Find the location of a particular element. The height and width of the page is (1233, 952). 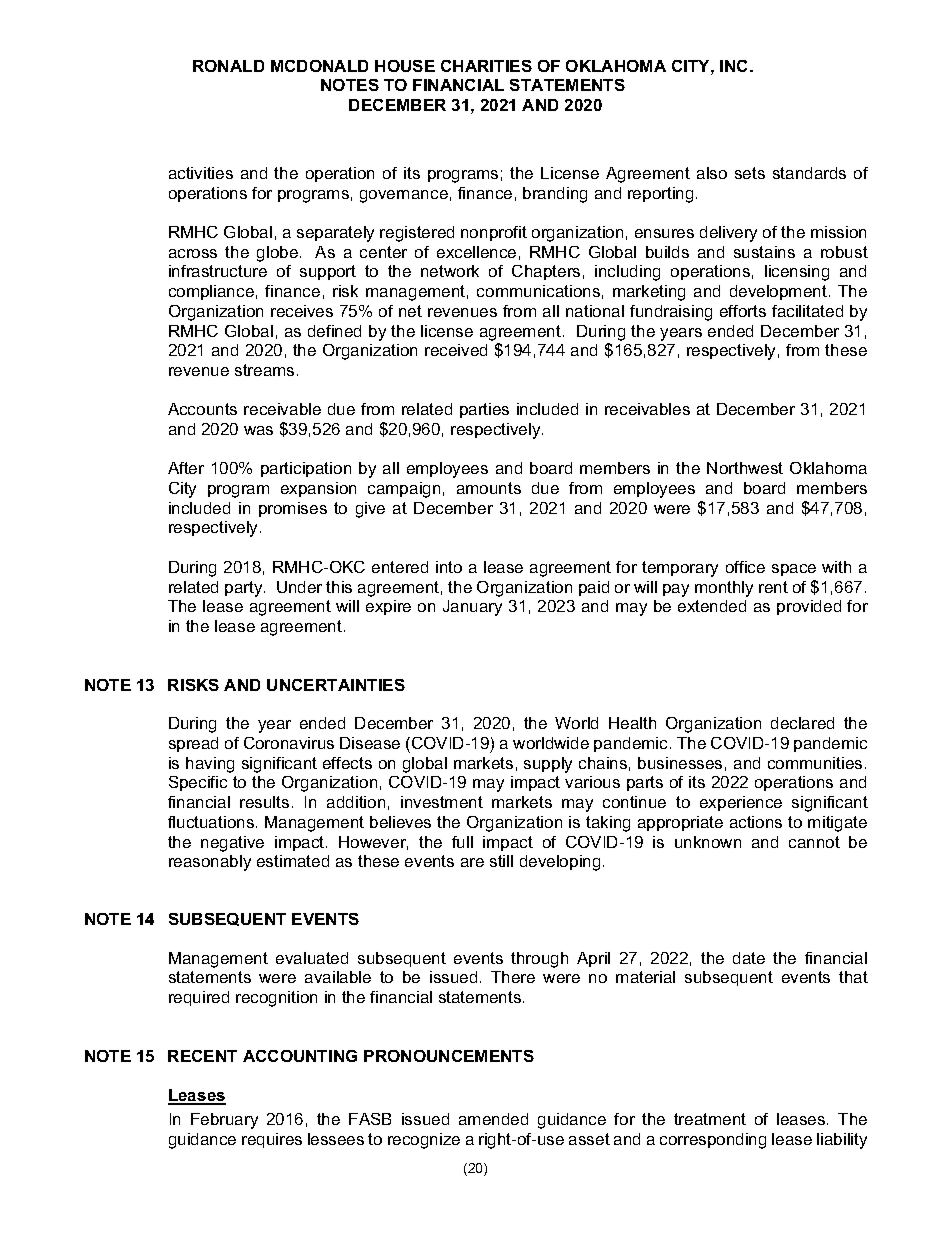

sets is located at coordinates (750, 173).
